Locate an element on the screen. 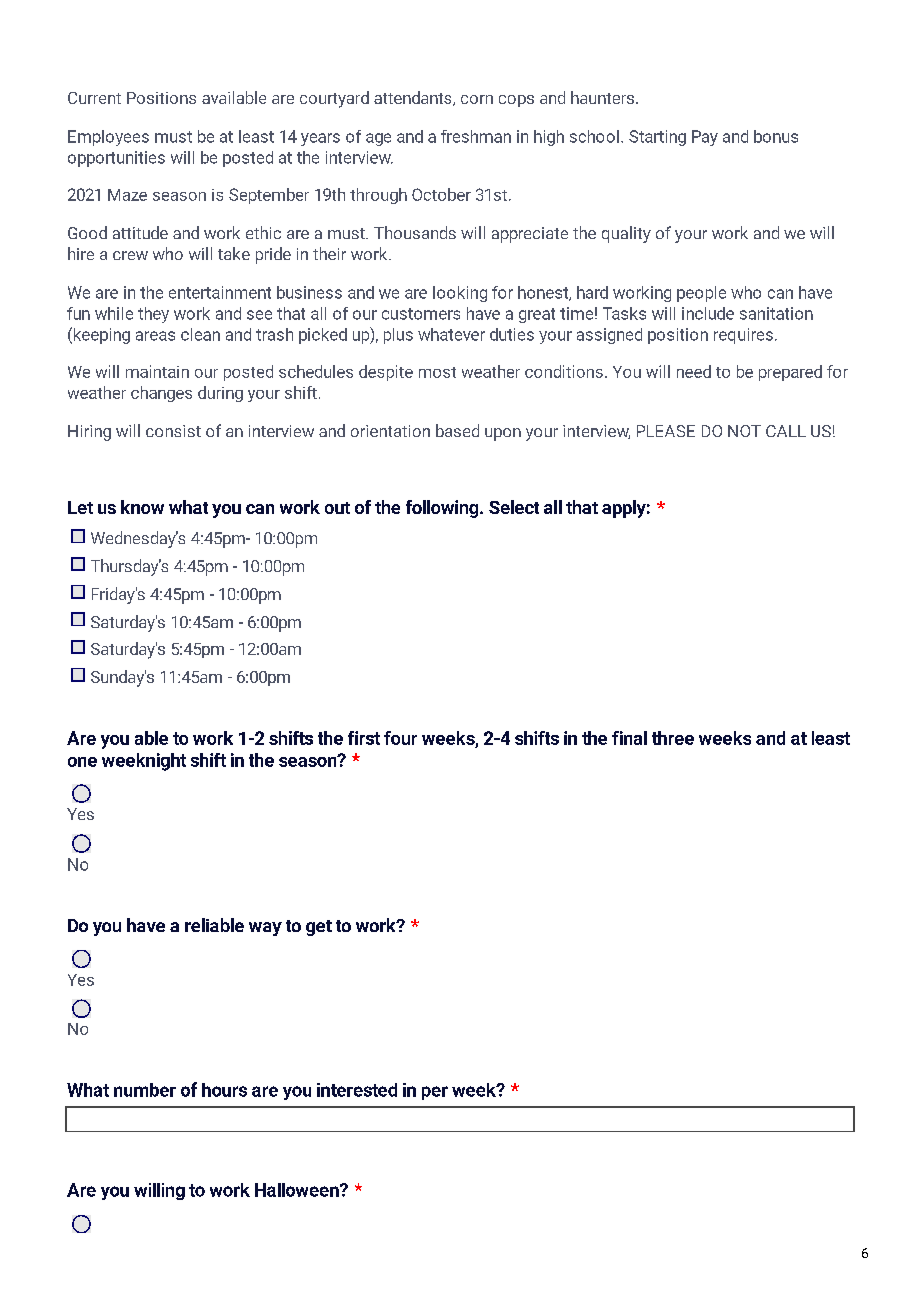  number is located at coordinates (145, 1090).
